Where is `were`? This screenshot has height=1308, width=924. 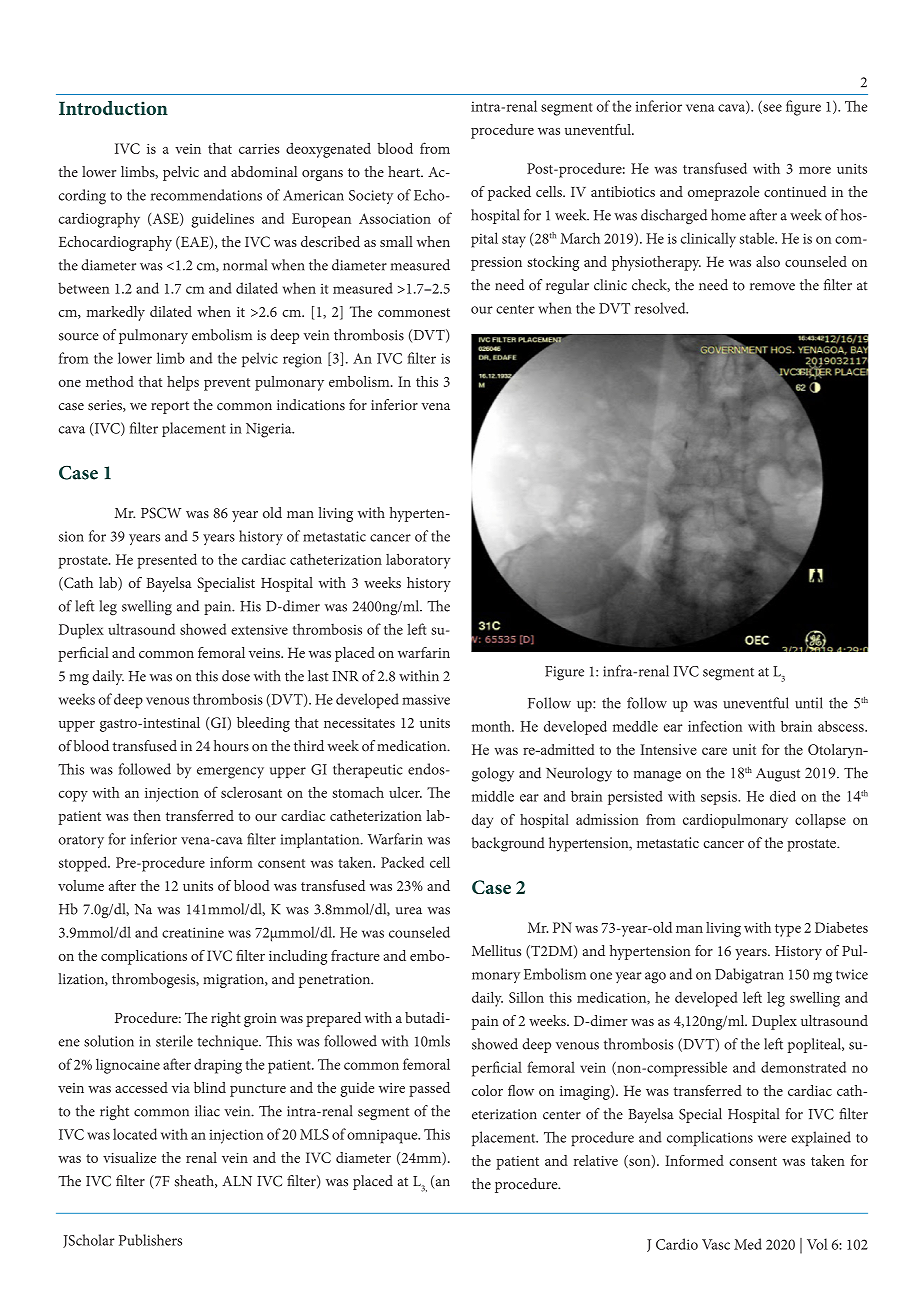
were is located at coordinates (772, 1139).
